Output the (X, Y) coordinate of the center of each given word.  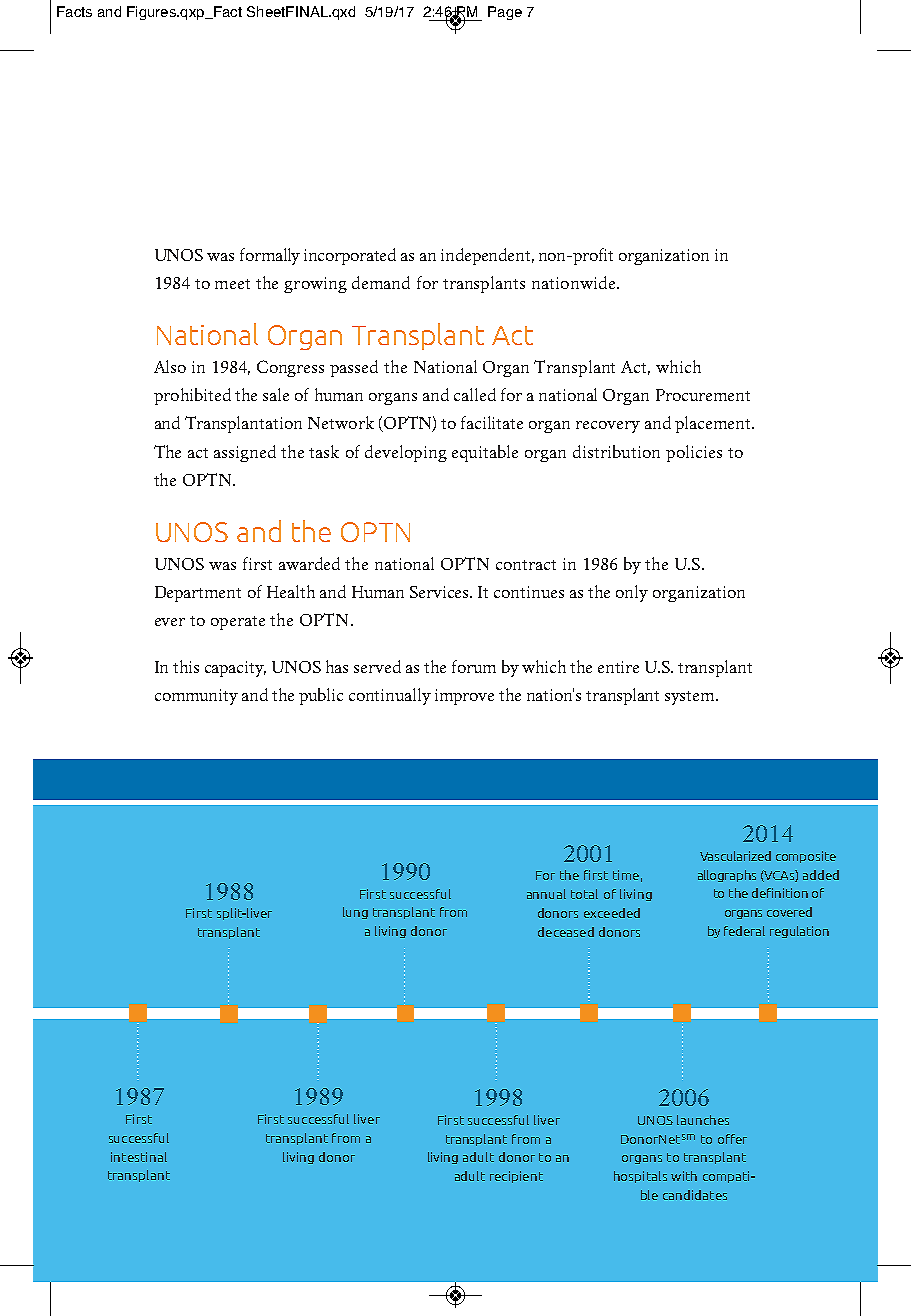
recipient (516, 1177)
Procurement (703, 395)
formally (270, 256)
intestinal (139, 1157)
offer (732, 1139)
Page (505, 13)
